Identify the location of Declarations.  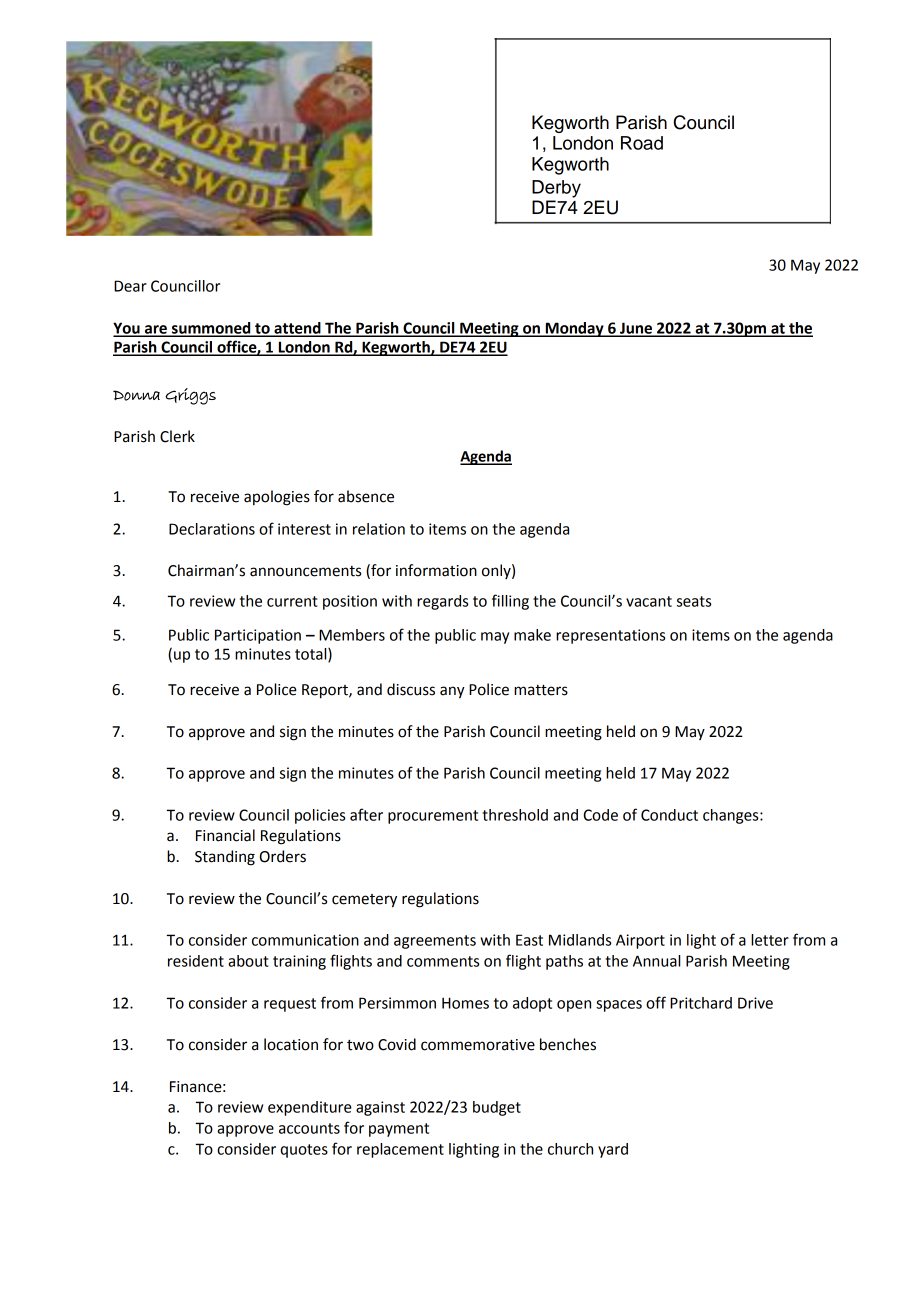
(212, 529).
